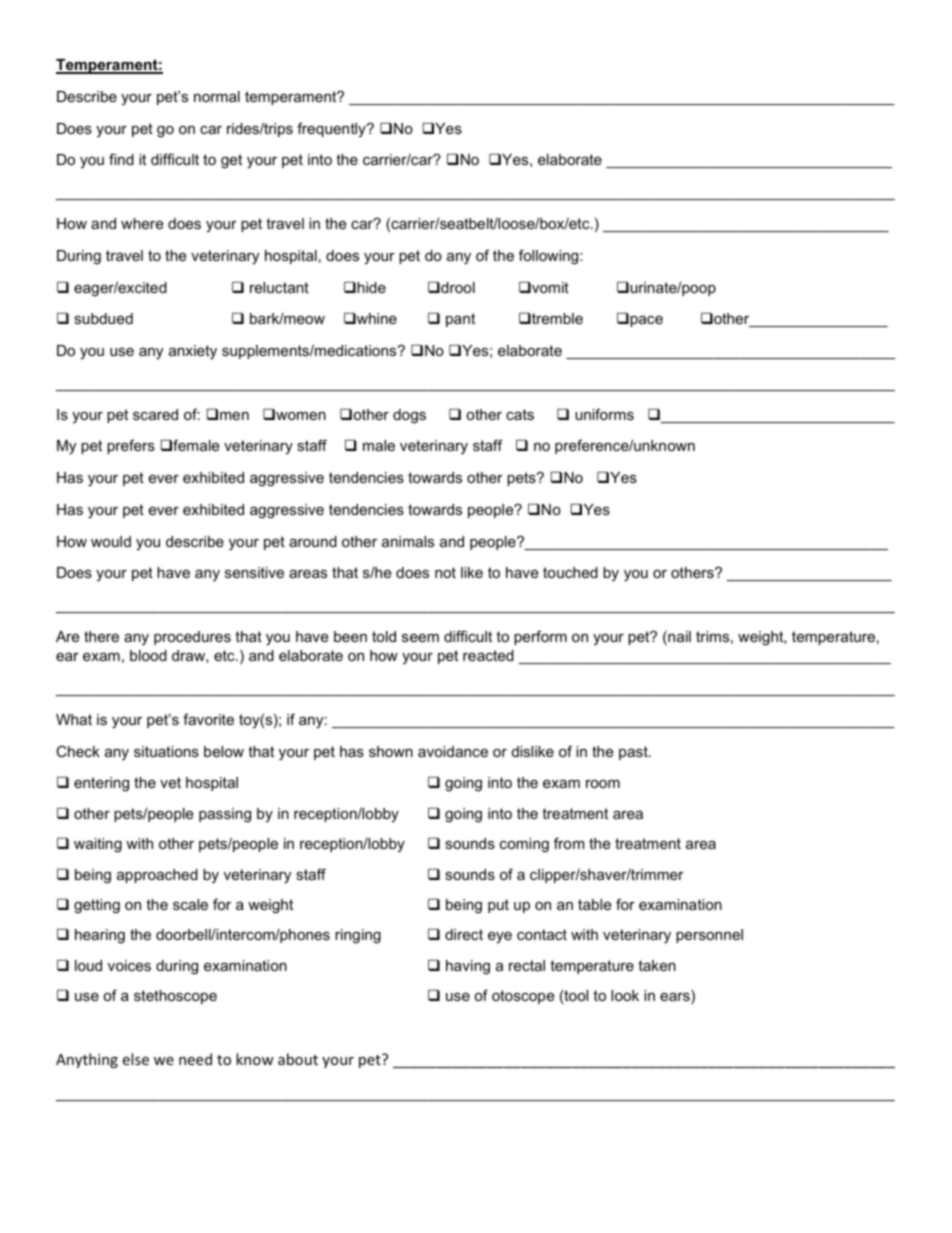 This image has height=1233, width=952. I want to click on else, so click(136, 1059).
